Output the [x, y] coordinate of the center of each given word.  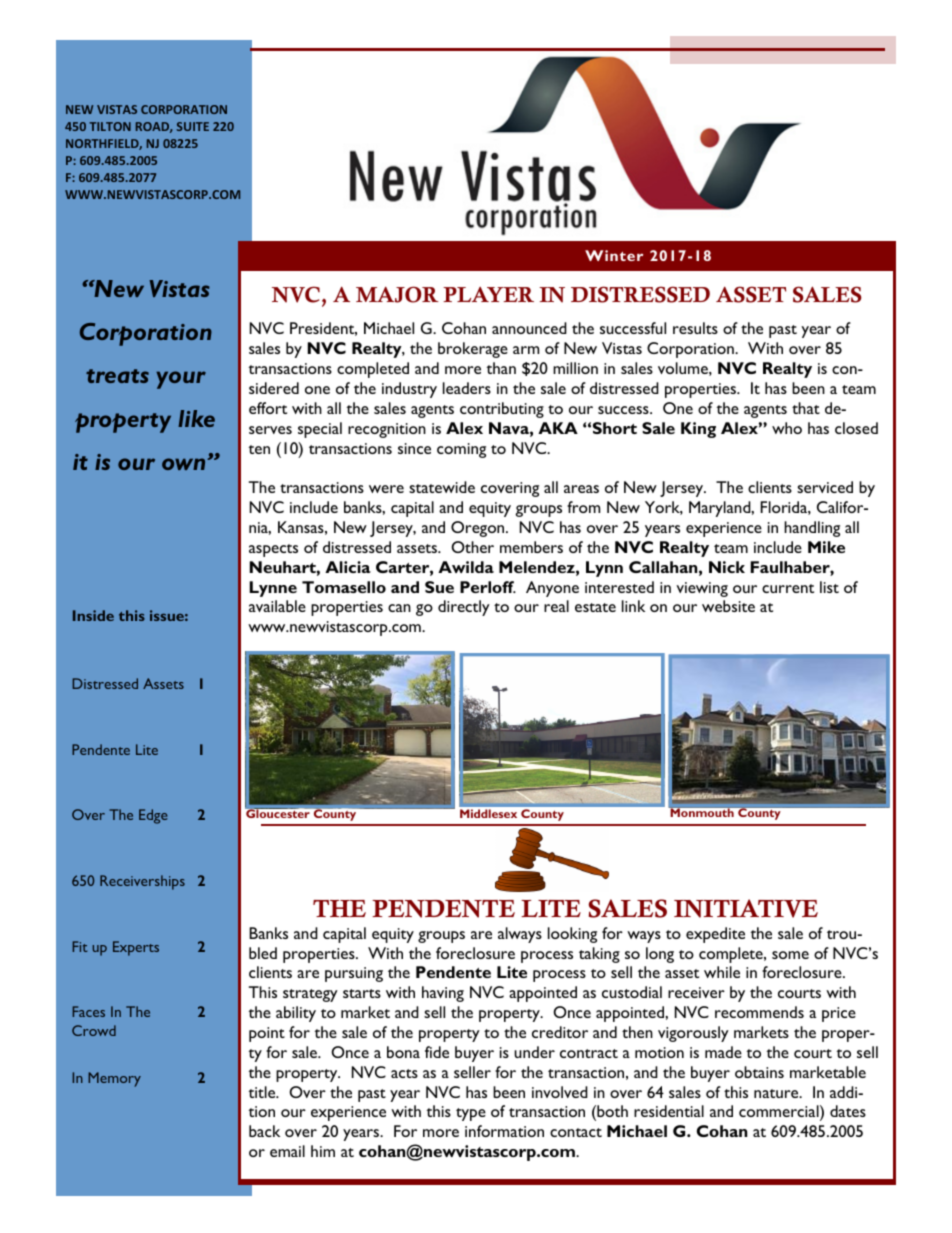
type [471, 1114]
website [728, 606]
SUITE [193, 126]
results [695, 328]
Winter [614, 255]
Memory [114, 1079]
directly [464, 608]
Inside [93, 615]
